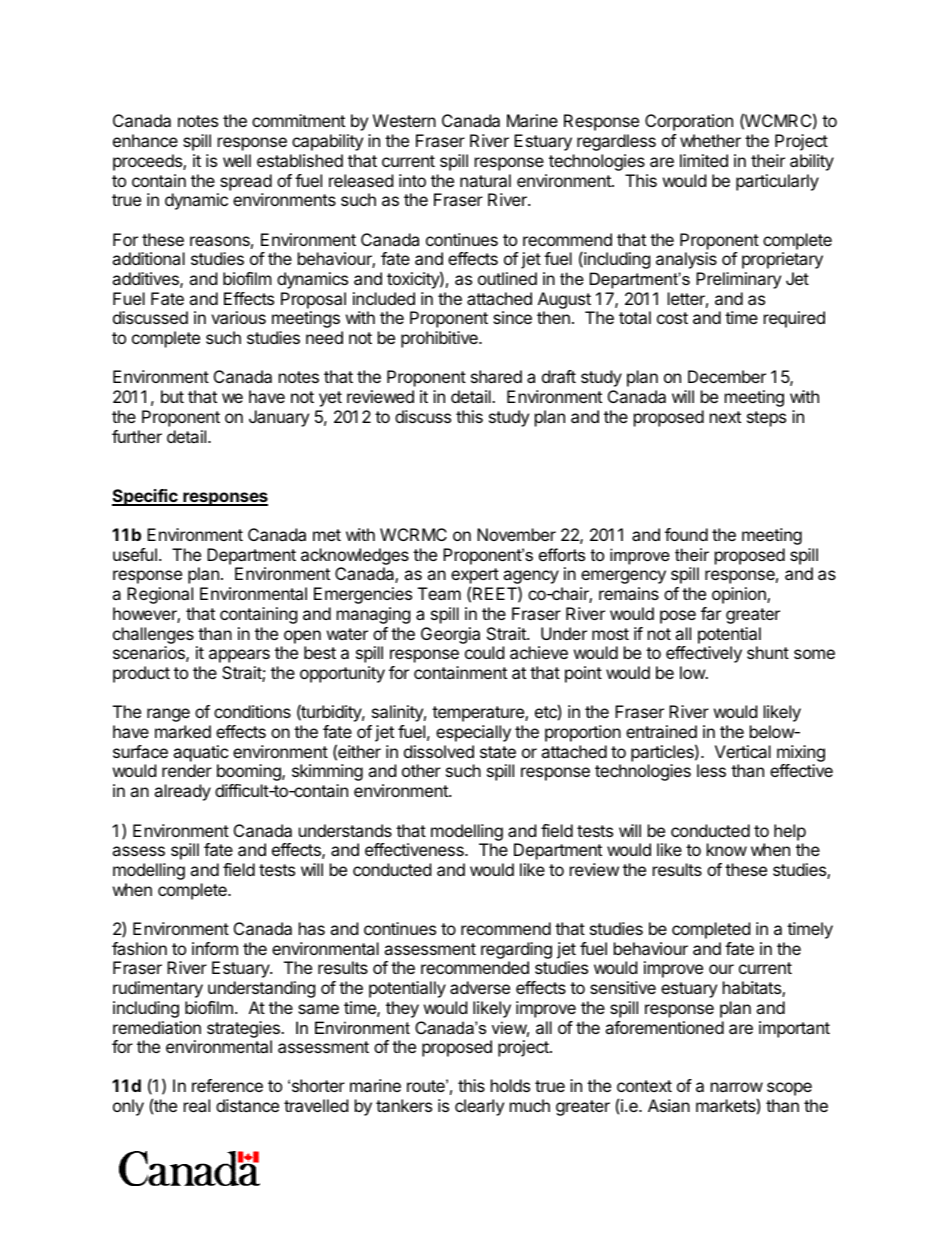 This document has width=952, height=1233. I want to click on natural, so click(485, 180).
